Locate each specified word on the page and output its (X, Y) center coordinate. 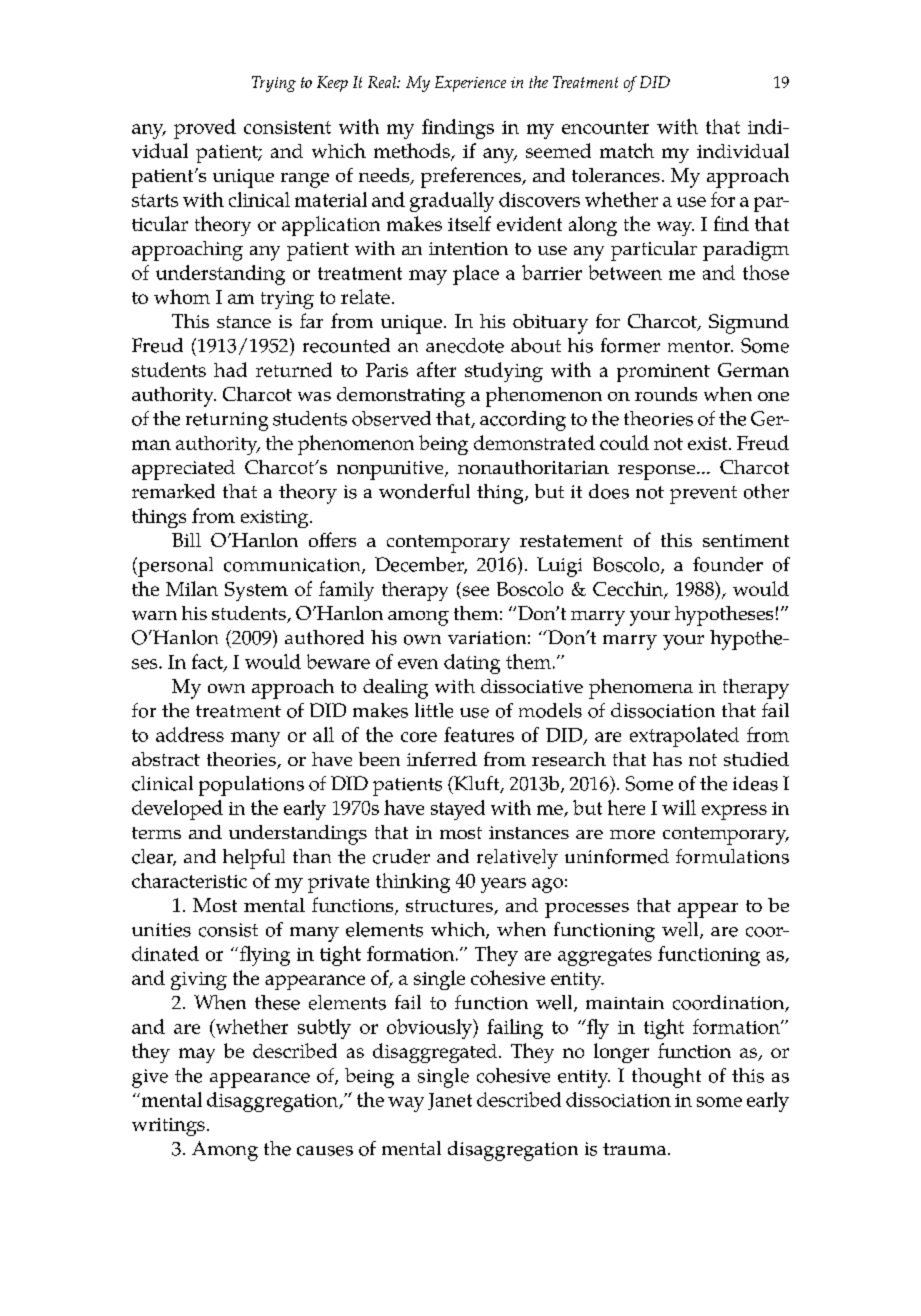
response (658, 472)
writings (168, 1127)
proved (205, 129)
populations (251, 786)
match (627, 150)
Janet (450, 1101)
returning (227, 421)
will (679, 807)
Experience (470, 84)
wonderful (424, 491)
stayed (458, 810)
